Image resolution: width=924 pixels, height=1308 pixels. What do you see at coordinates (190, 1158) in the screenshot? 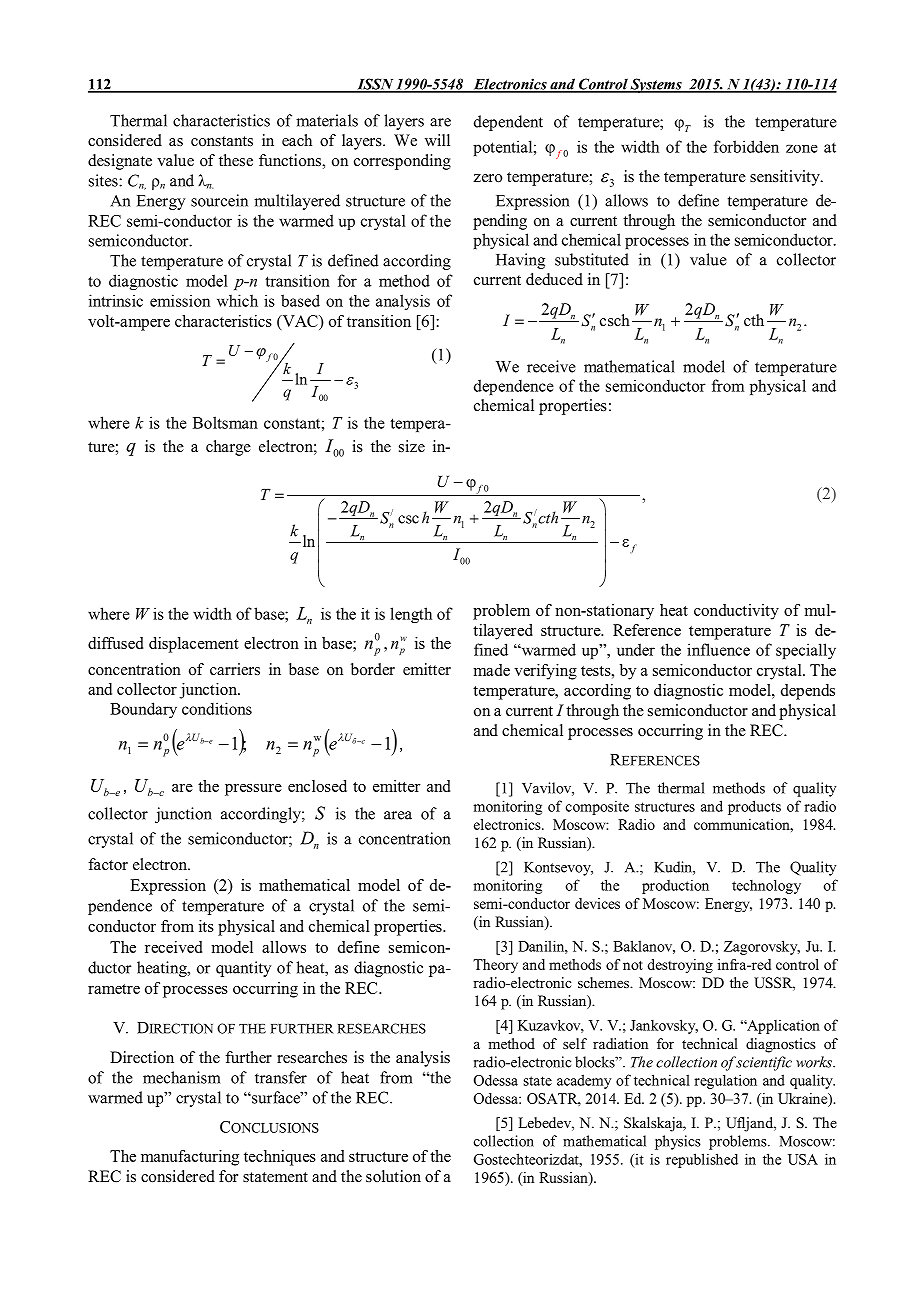
I see `manufacturing` at bounding box center [190, 1158].
